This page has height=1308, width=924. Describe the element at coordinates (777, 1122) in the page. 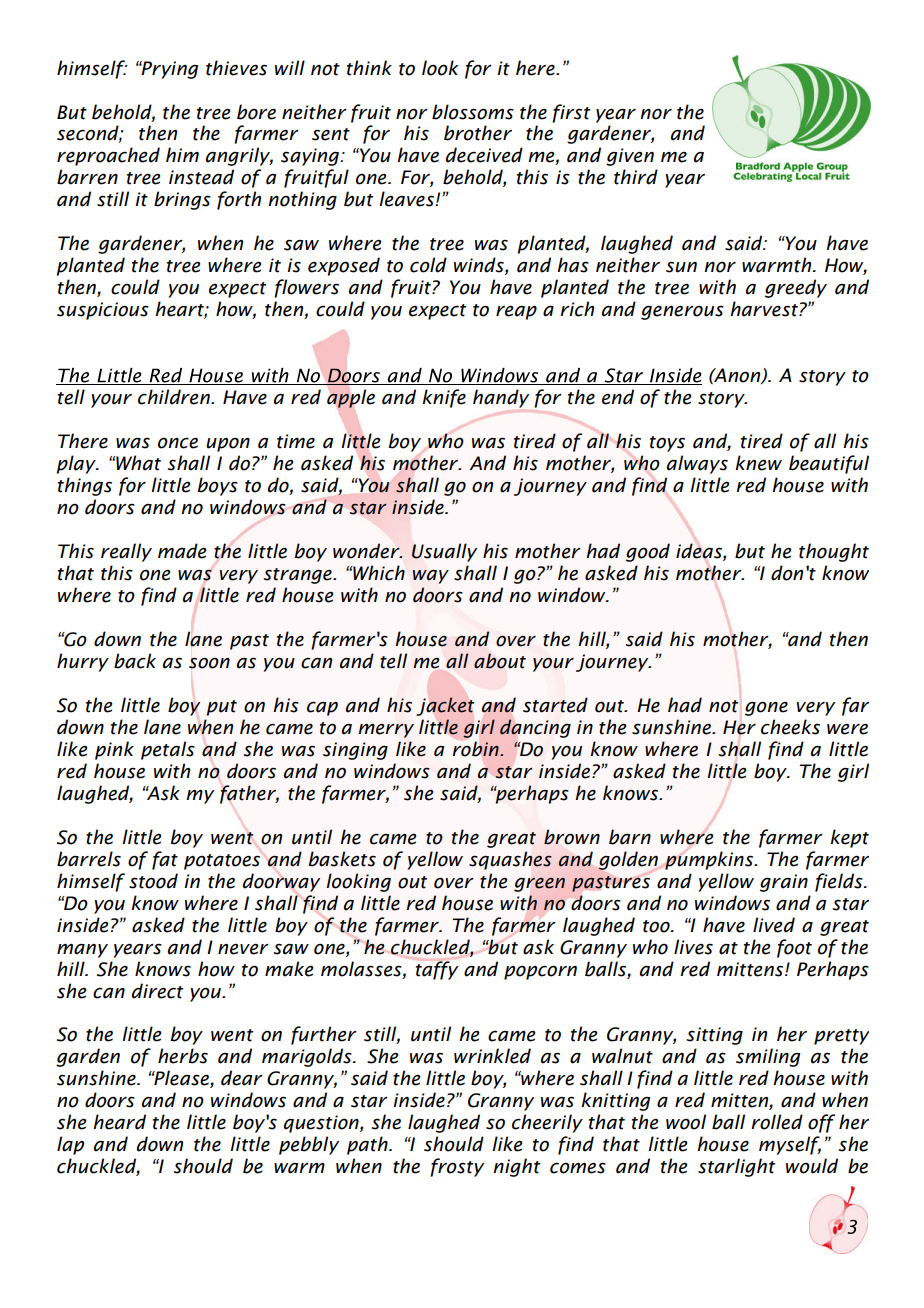

I see `rolled` at that location.
